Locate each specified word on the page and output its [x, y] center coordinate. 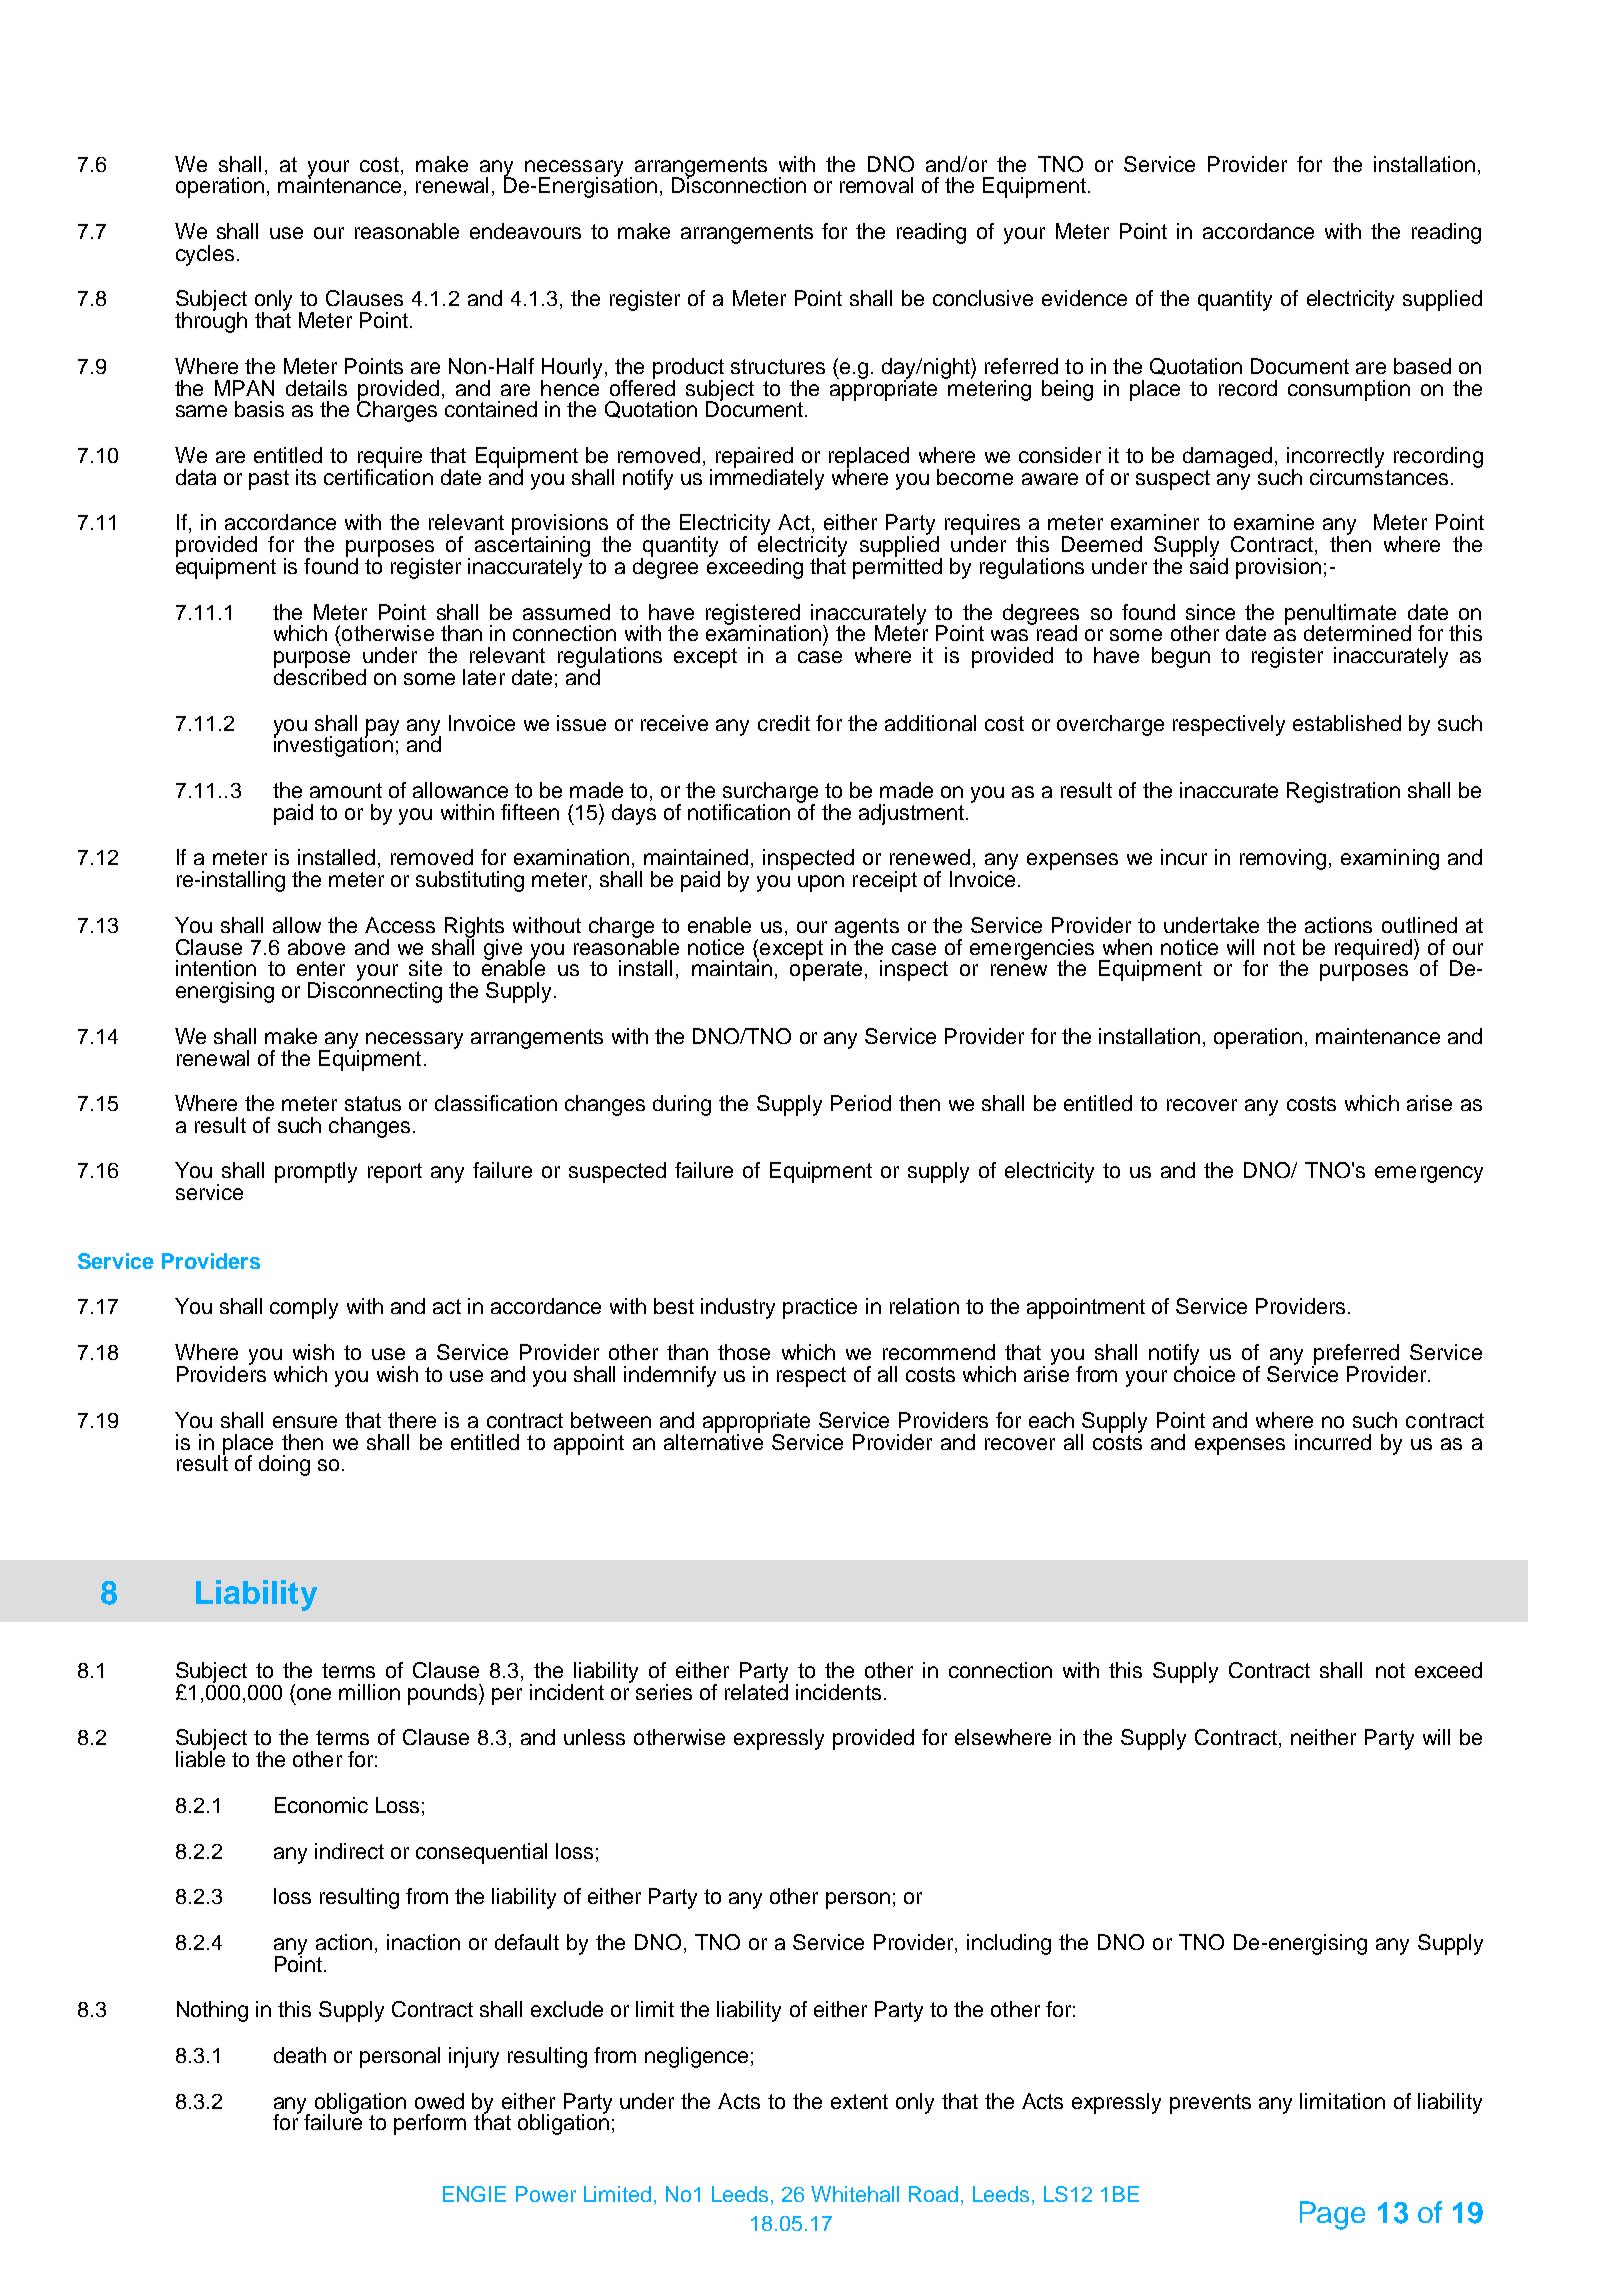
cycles [205, 255]
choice [1204, 1373]
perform [430, 2124]
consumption [1349, 390]
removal [876, 185]
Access [400, 925]
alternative [713, 1440]
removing [1283, 859]
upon [821, 883]
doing [284, 1465]
